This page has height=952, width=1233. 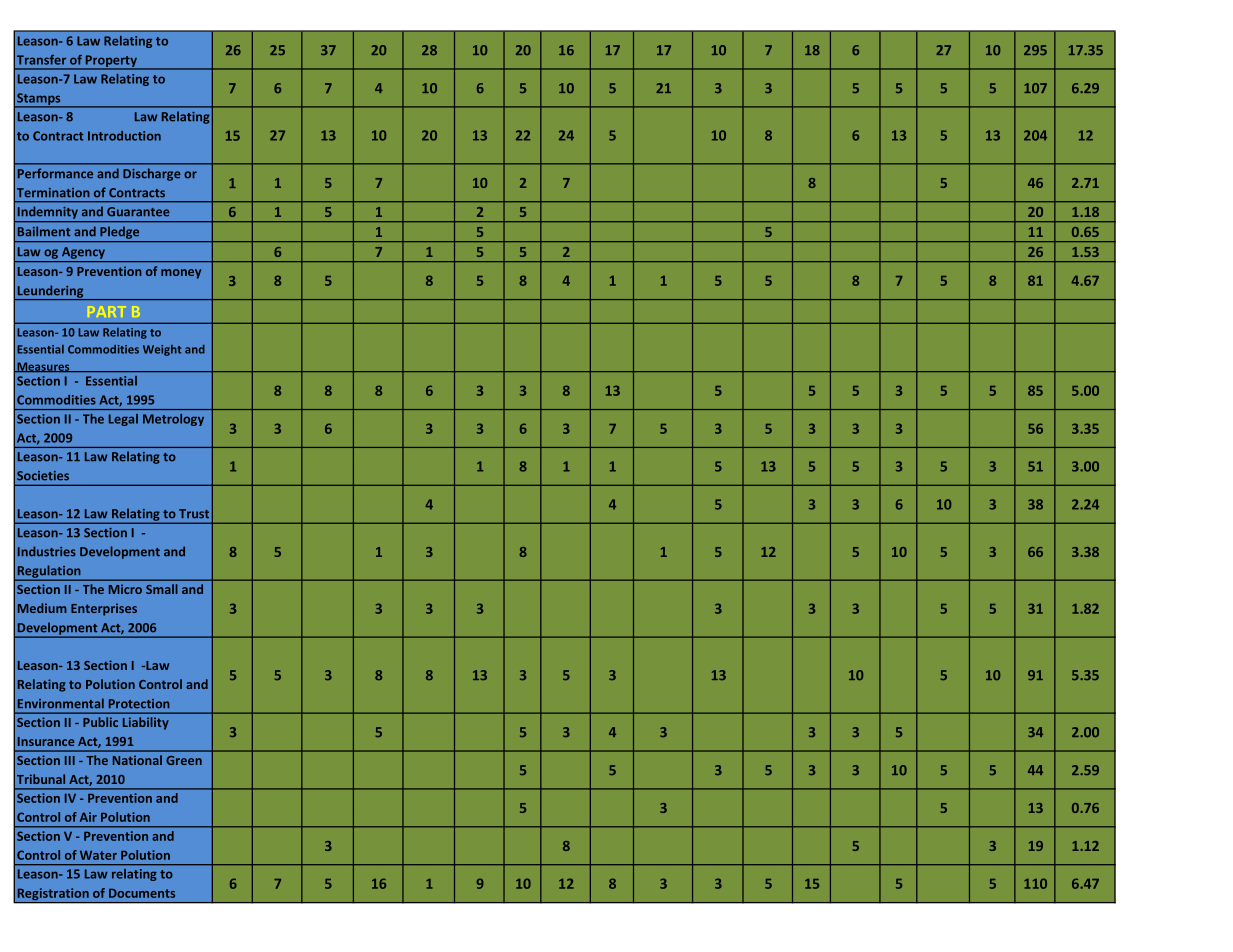 I want to click on Water, so click(x=98, y=855).
